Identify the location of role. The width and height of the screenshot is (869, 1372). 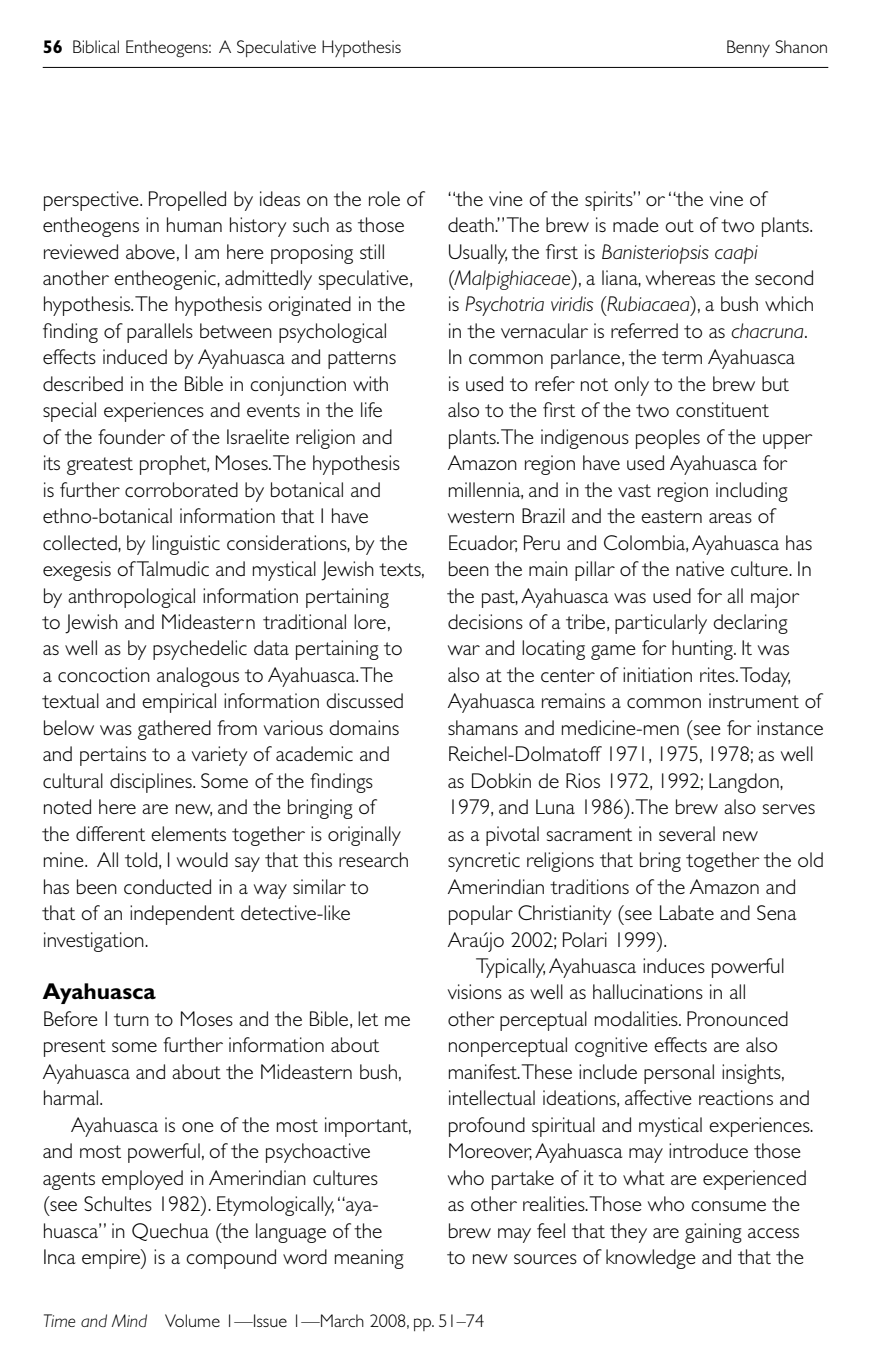
(384, 198).
